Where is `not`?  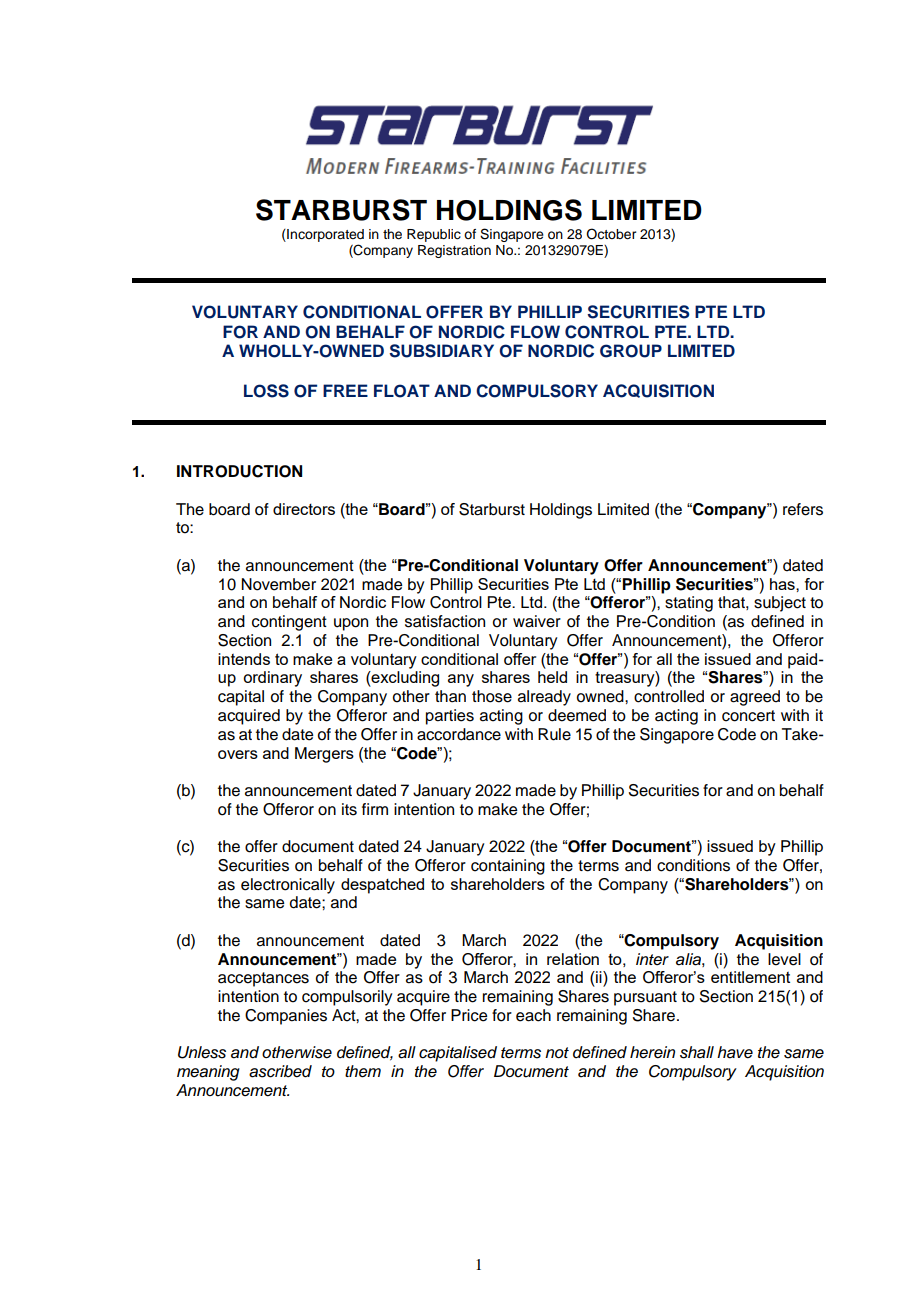 not is located at coordinates (557, 1053).
